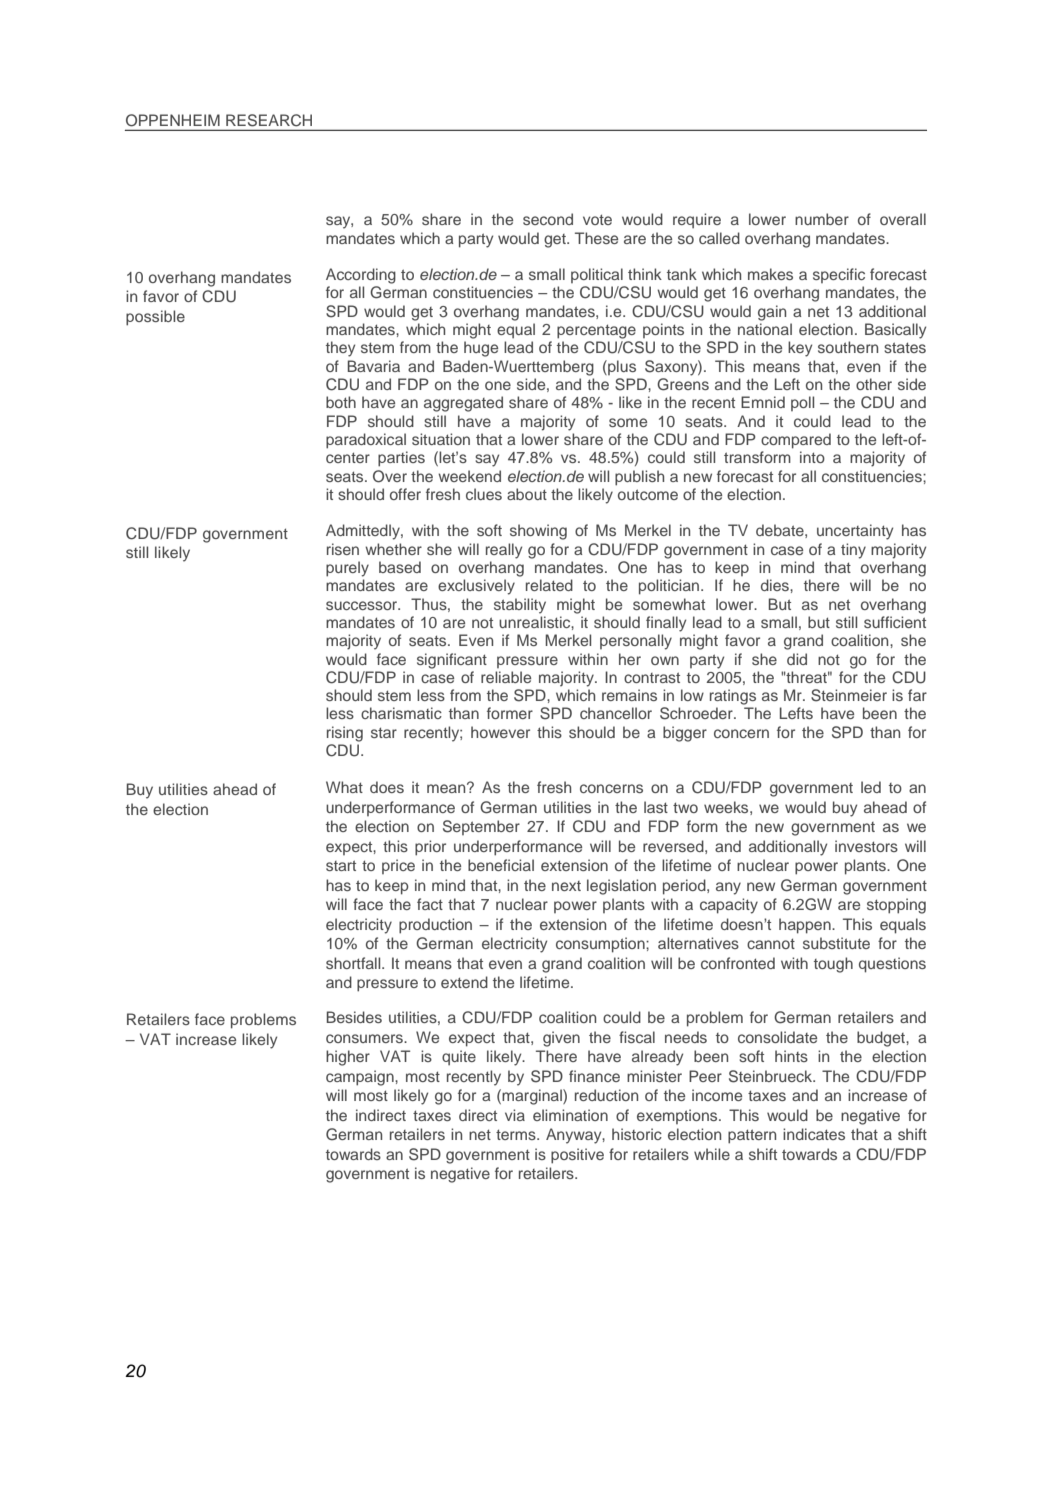 The width and height of the document is (1052, 1489). What do you see at coordinates (548, 219) in the document?
I see `second` at bounding box center [548, 219].
